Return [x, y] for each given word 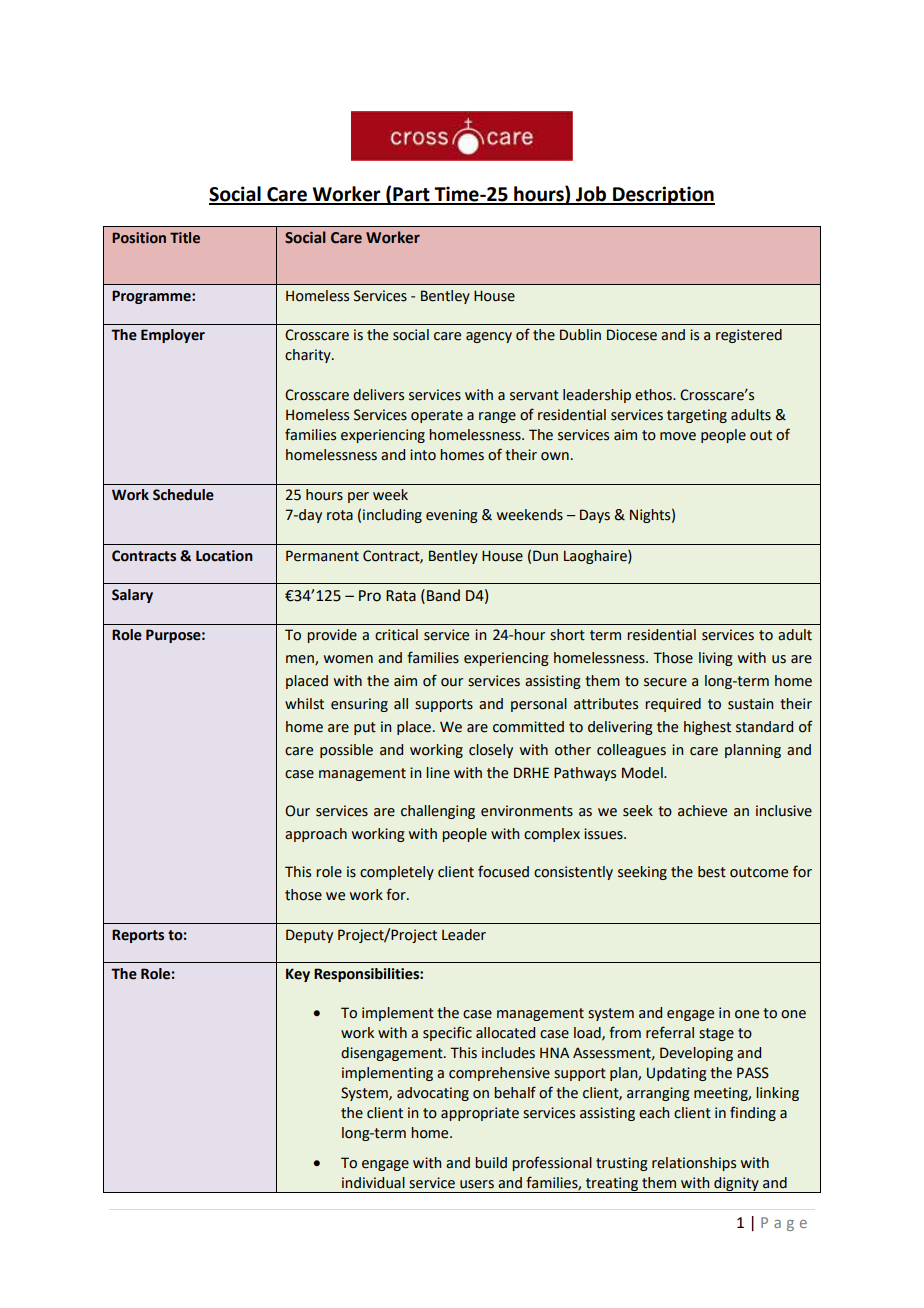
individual [373, 1183]
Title [185, 238]
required [673, 705]
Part [411, 195]
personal [539, 705]
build [491, 1163]
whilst [304, 704]
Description [663, 195]
